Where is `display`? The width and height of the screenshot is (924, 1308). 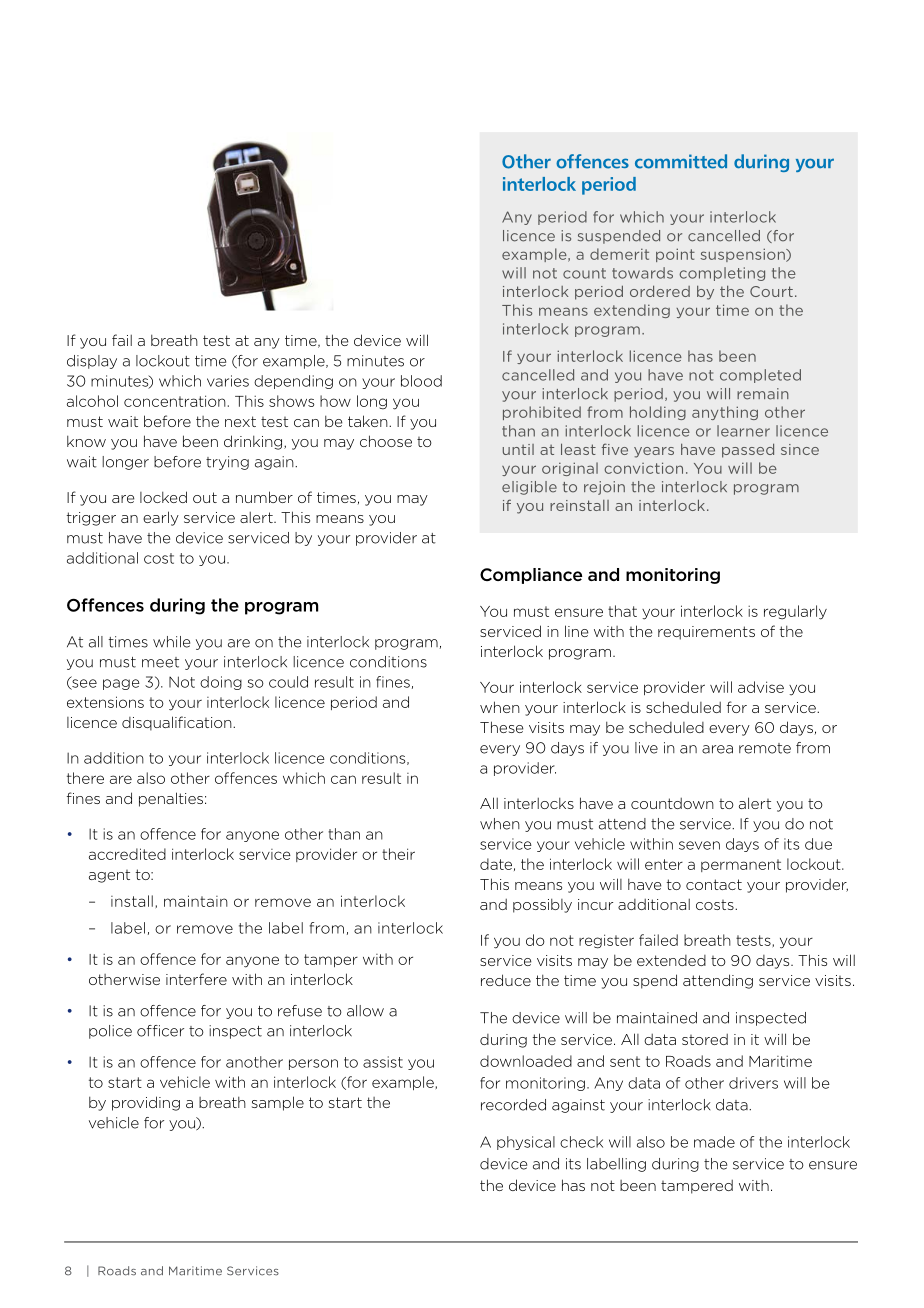 display is located at coordinates (92, 362).
